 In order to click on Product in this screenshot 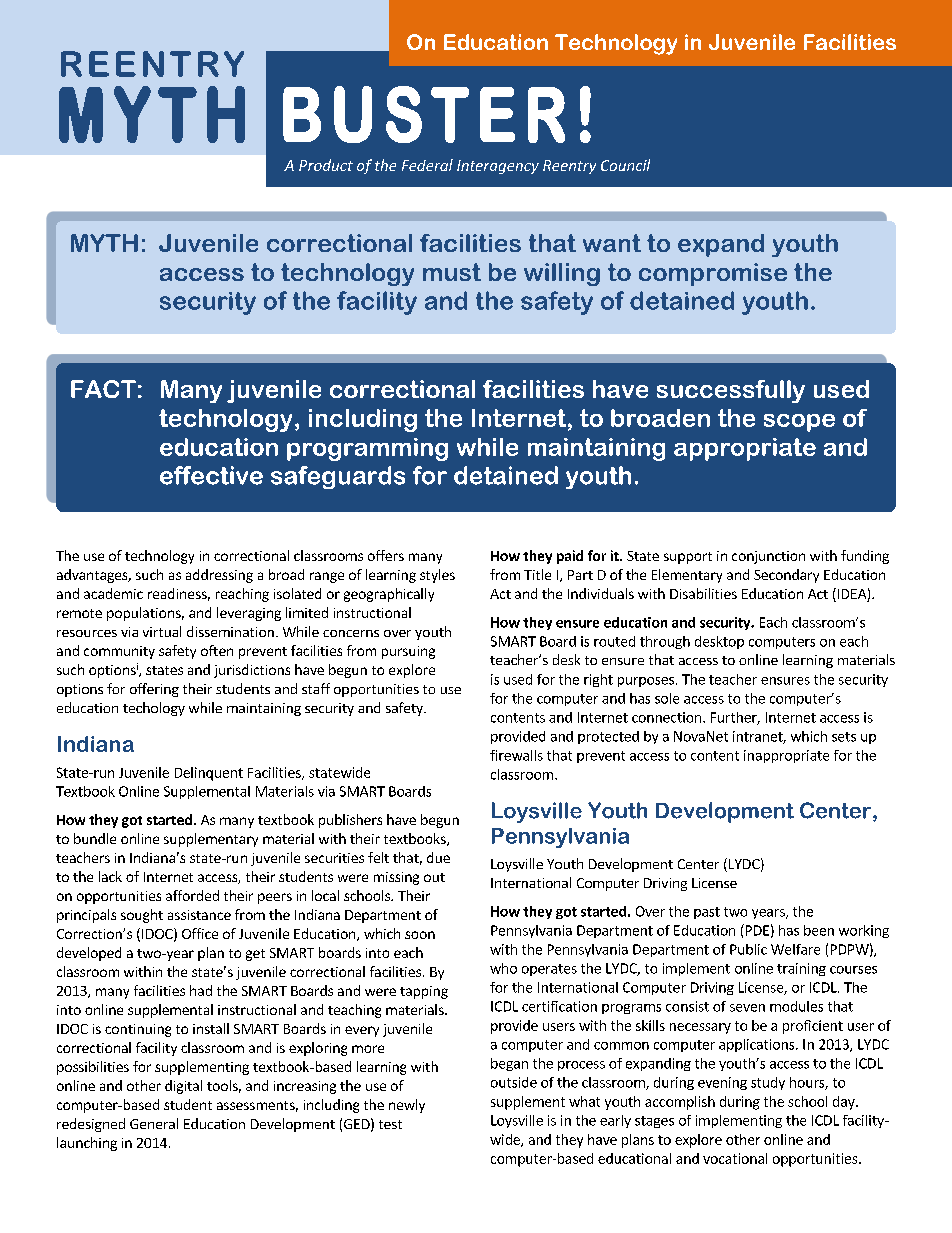, I will do `click(326, 165)`.
